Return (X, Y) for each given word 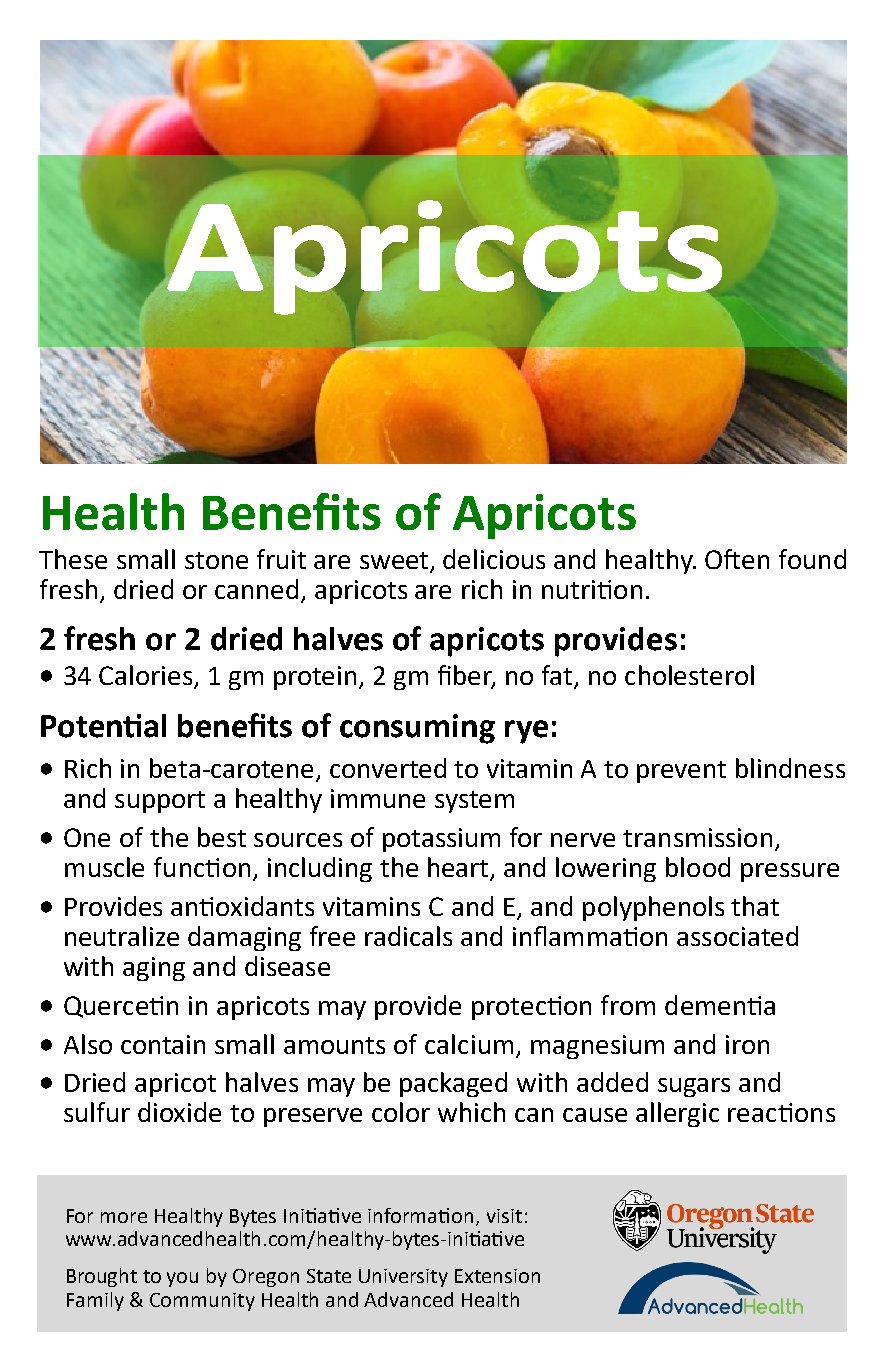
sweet (395, 562)
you (182, 1279)
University (403, 1278)
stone (216, 560)
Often (737, 559)
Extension (497, 1276)
